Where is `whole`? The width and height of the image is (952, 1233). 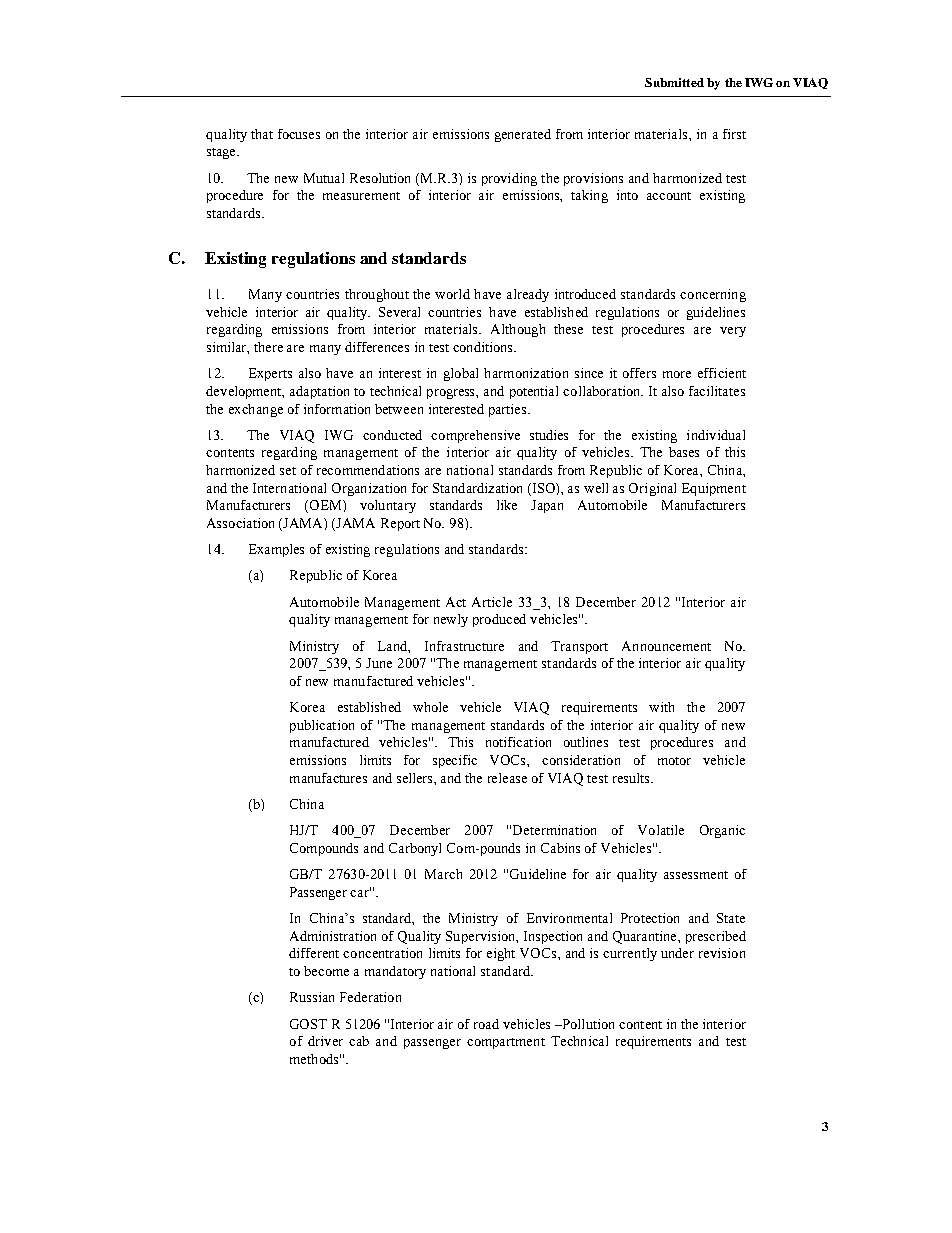 whole is located at coordinates (430, 707).
